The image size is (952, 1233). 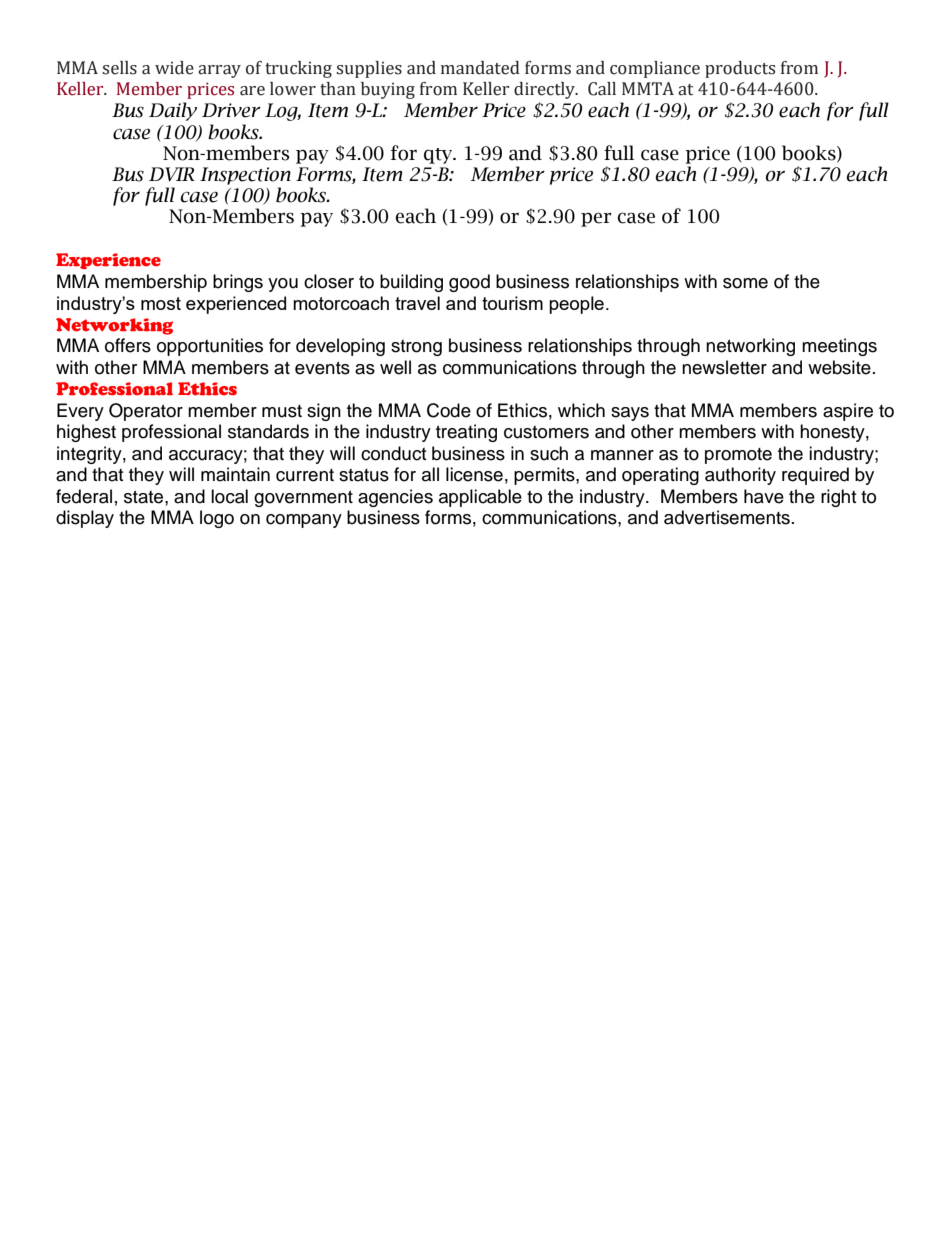 I want to click on some, so click(x=745, y=283).
